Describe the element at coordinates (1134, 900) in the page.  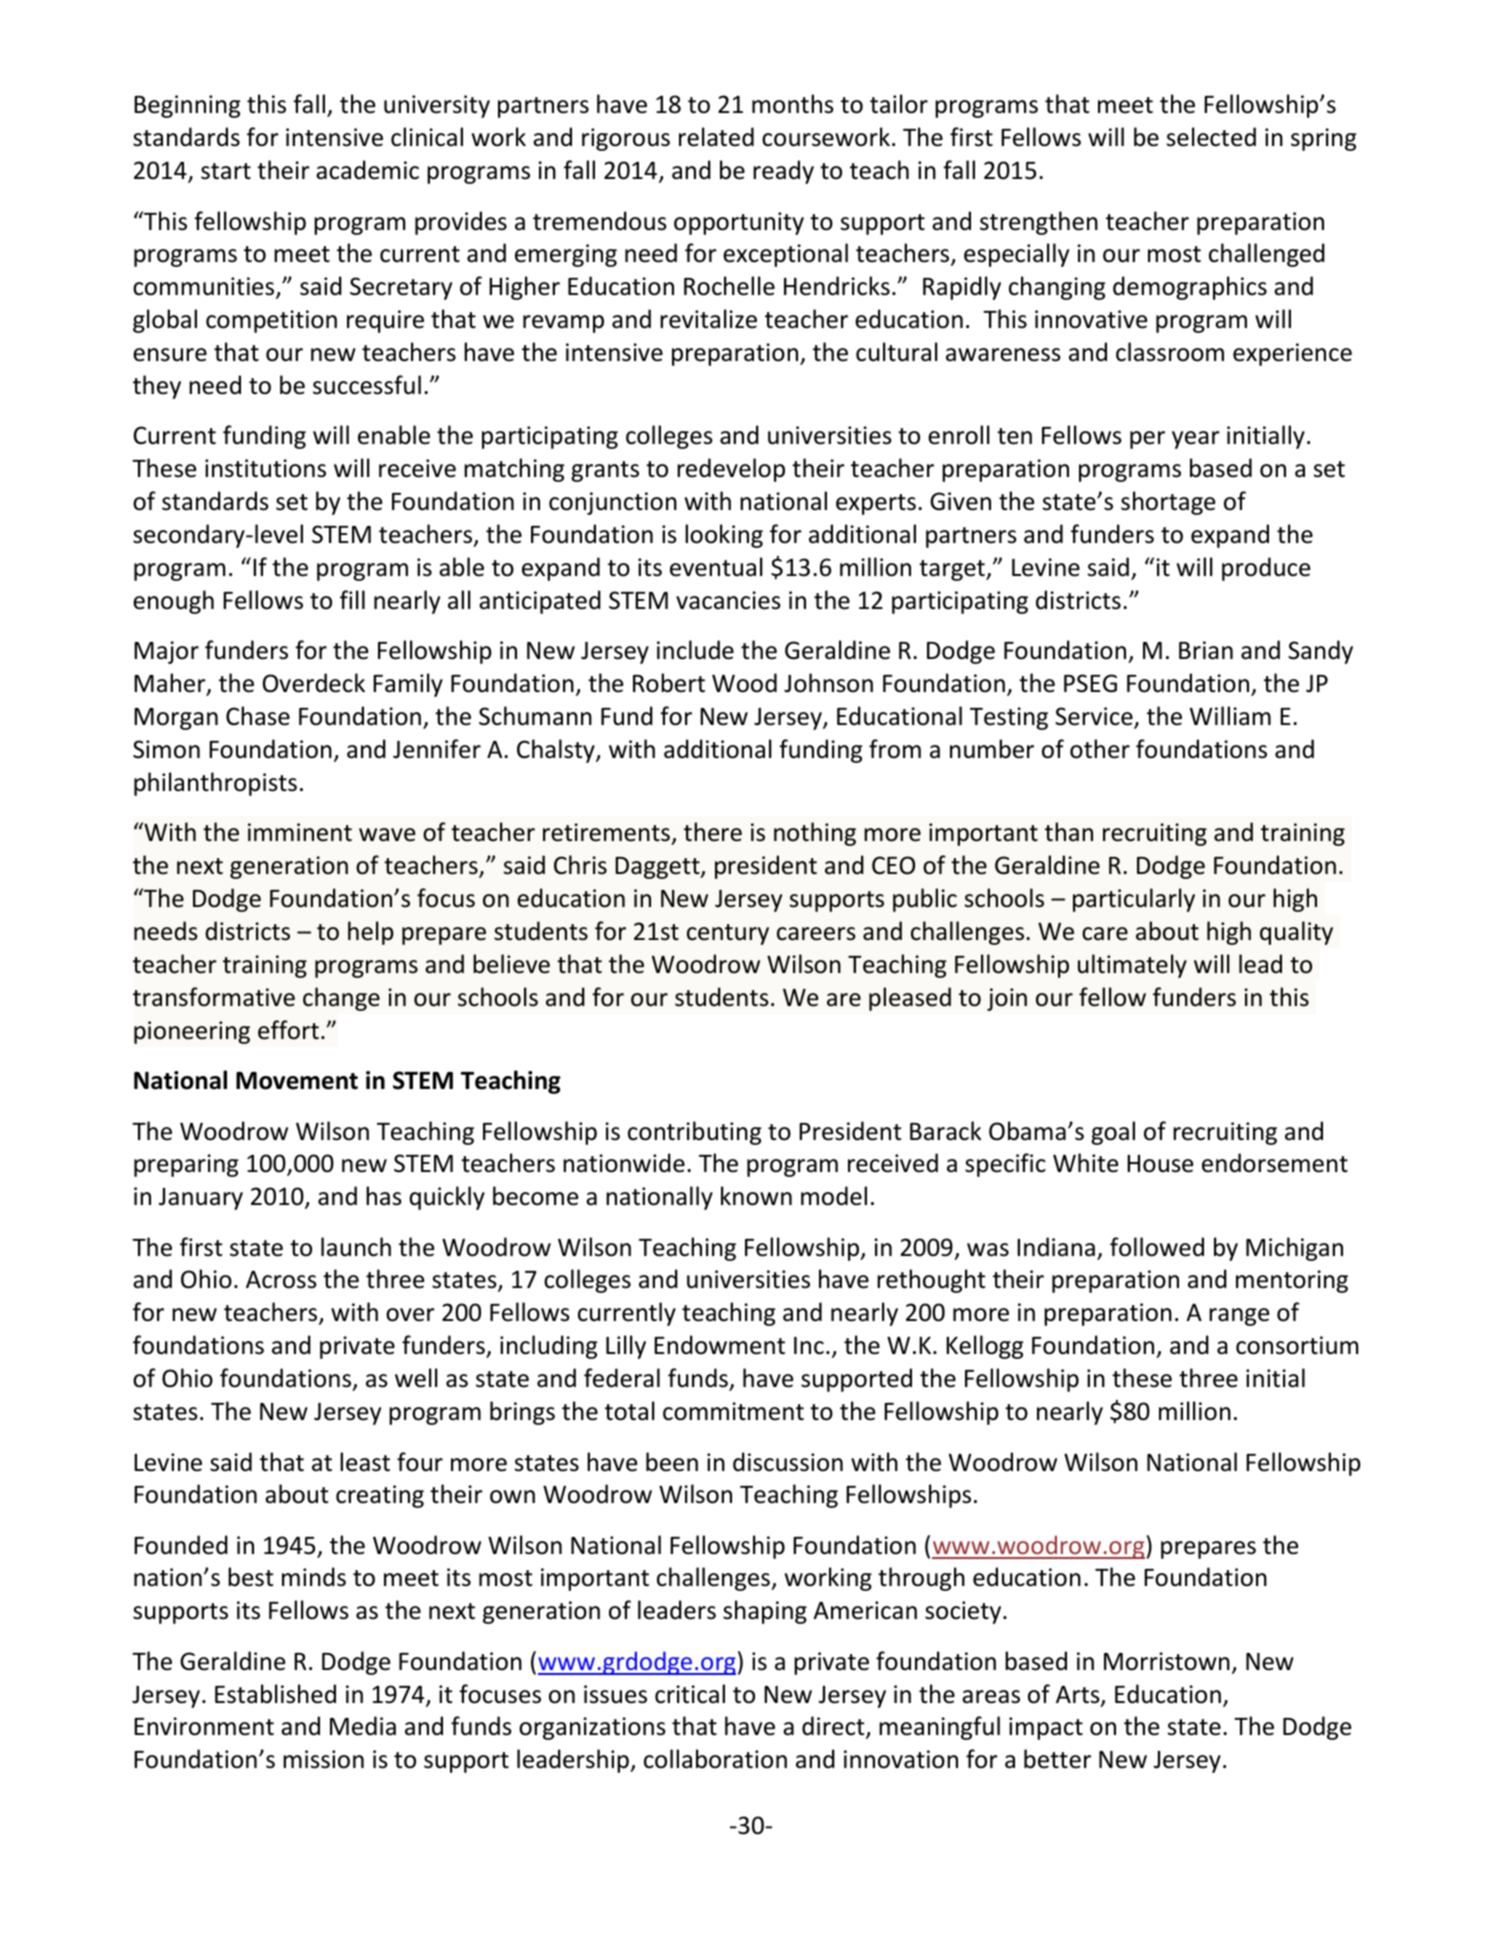
I see `particularly` at that location.
